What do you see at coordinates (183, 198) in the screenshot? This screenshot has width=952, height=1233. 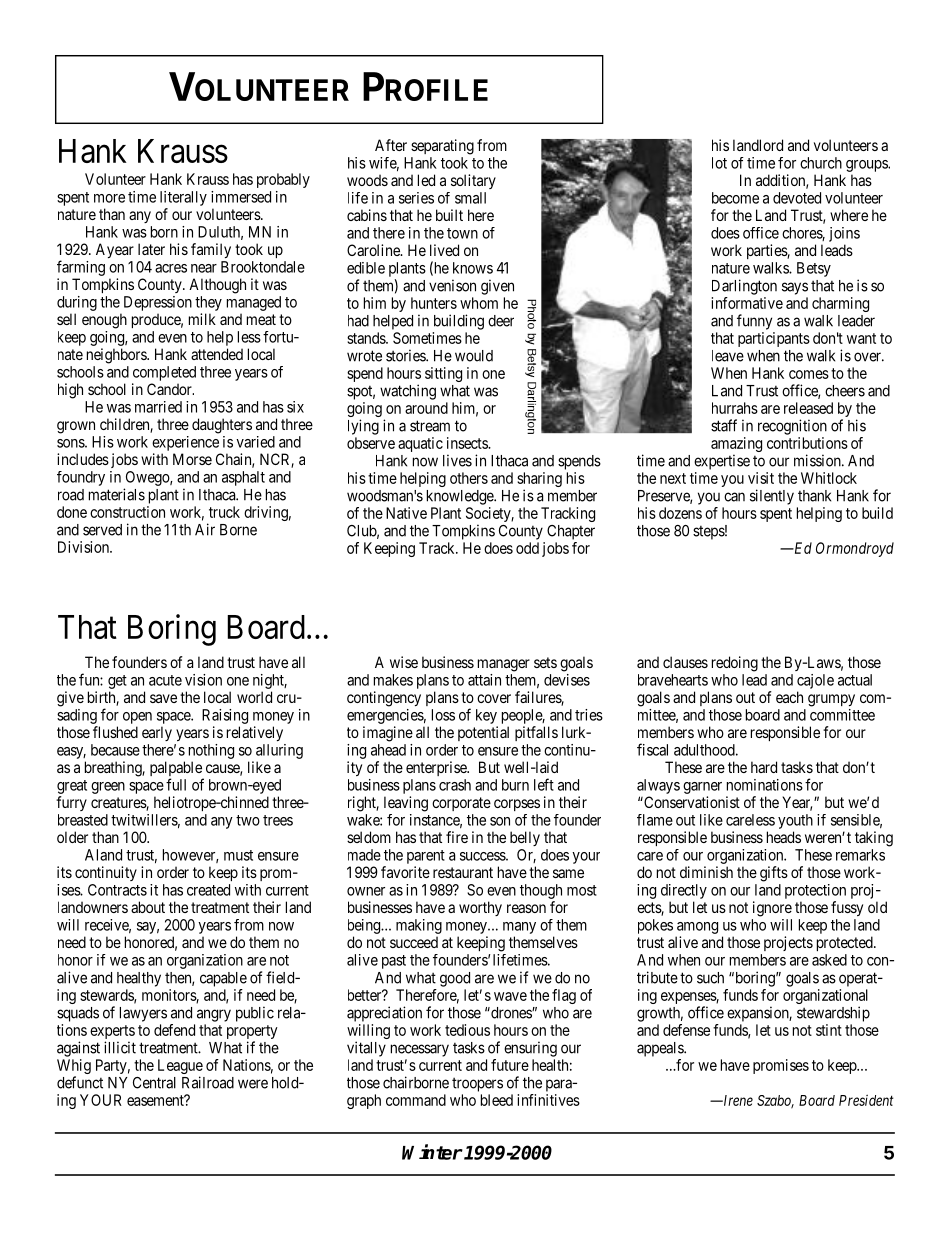 I see `literally` at bounding box center [183, 198].
